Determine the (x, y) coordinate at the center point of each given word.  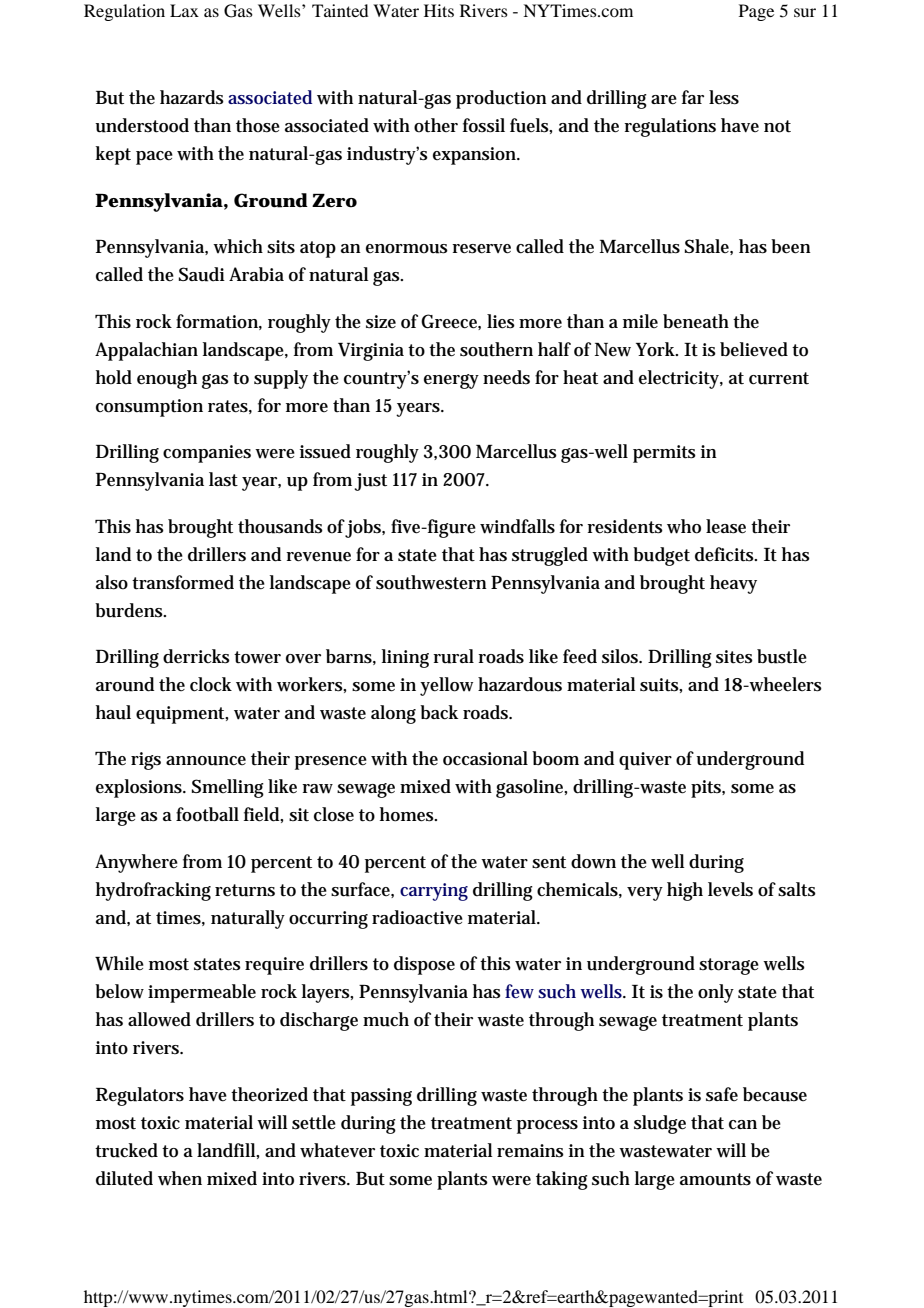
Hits (439, 10)
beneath (696, 321)
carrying (434, 892)
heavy (733, 584)
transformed (183, 582)
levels (730, 889)
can (743, 1124)
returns (245, 890)
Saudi (202, 274)
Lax (184, 10)
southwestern (431, 582)
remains (530, 1151)
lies (501, 321)
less (724, 97)
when (180, 1178)
